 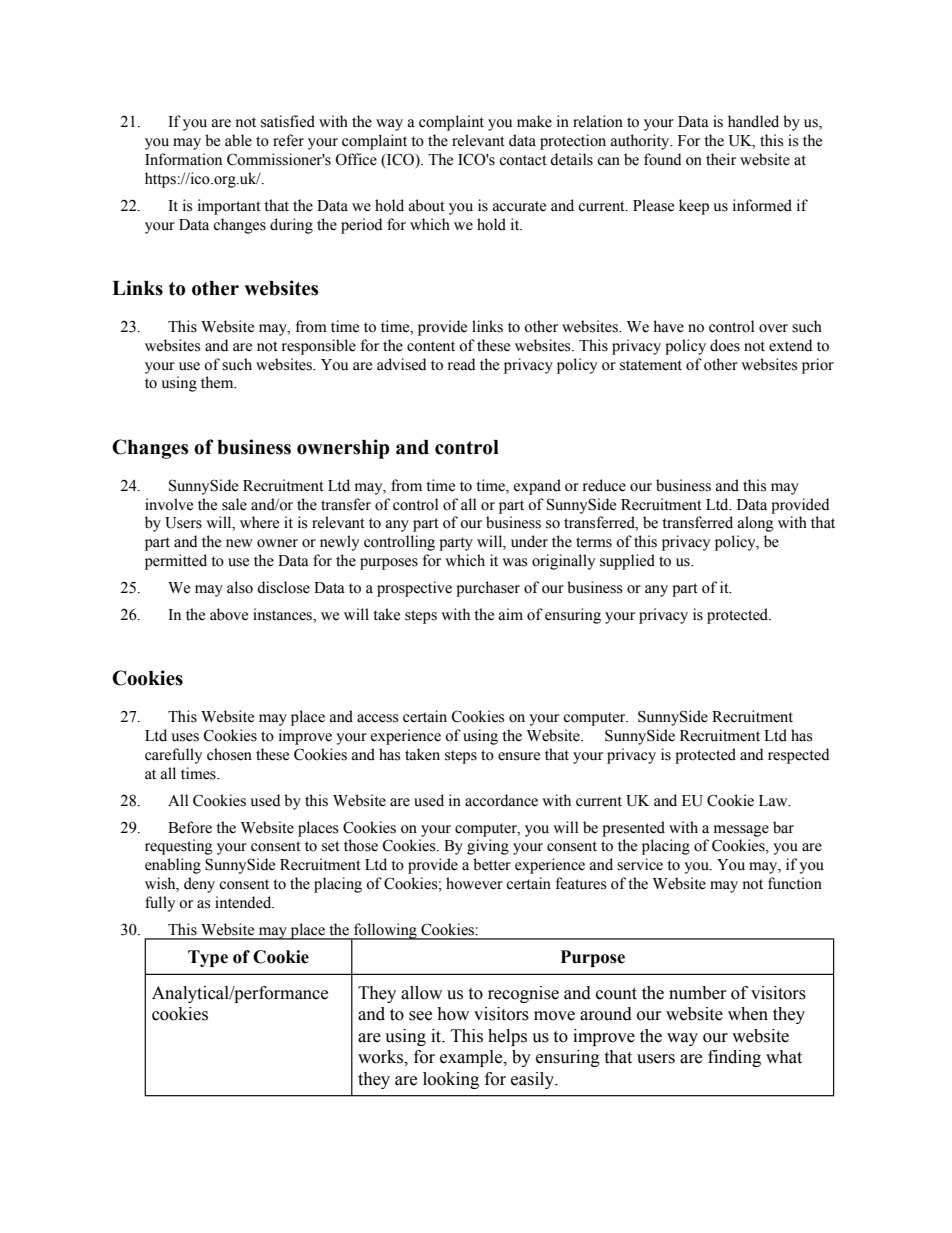 What do you see at coordinates (721, 159) in the screenshot?
I see `their` at bounding box center [721, 159].
